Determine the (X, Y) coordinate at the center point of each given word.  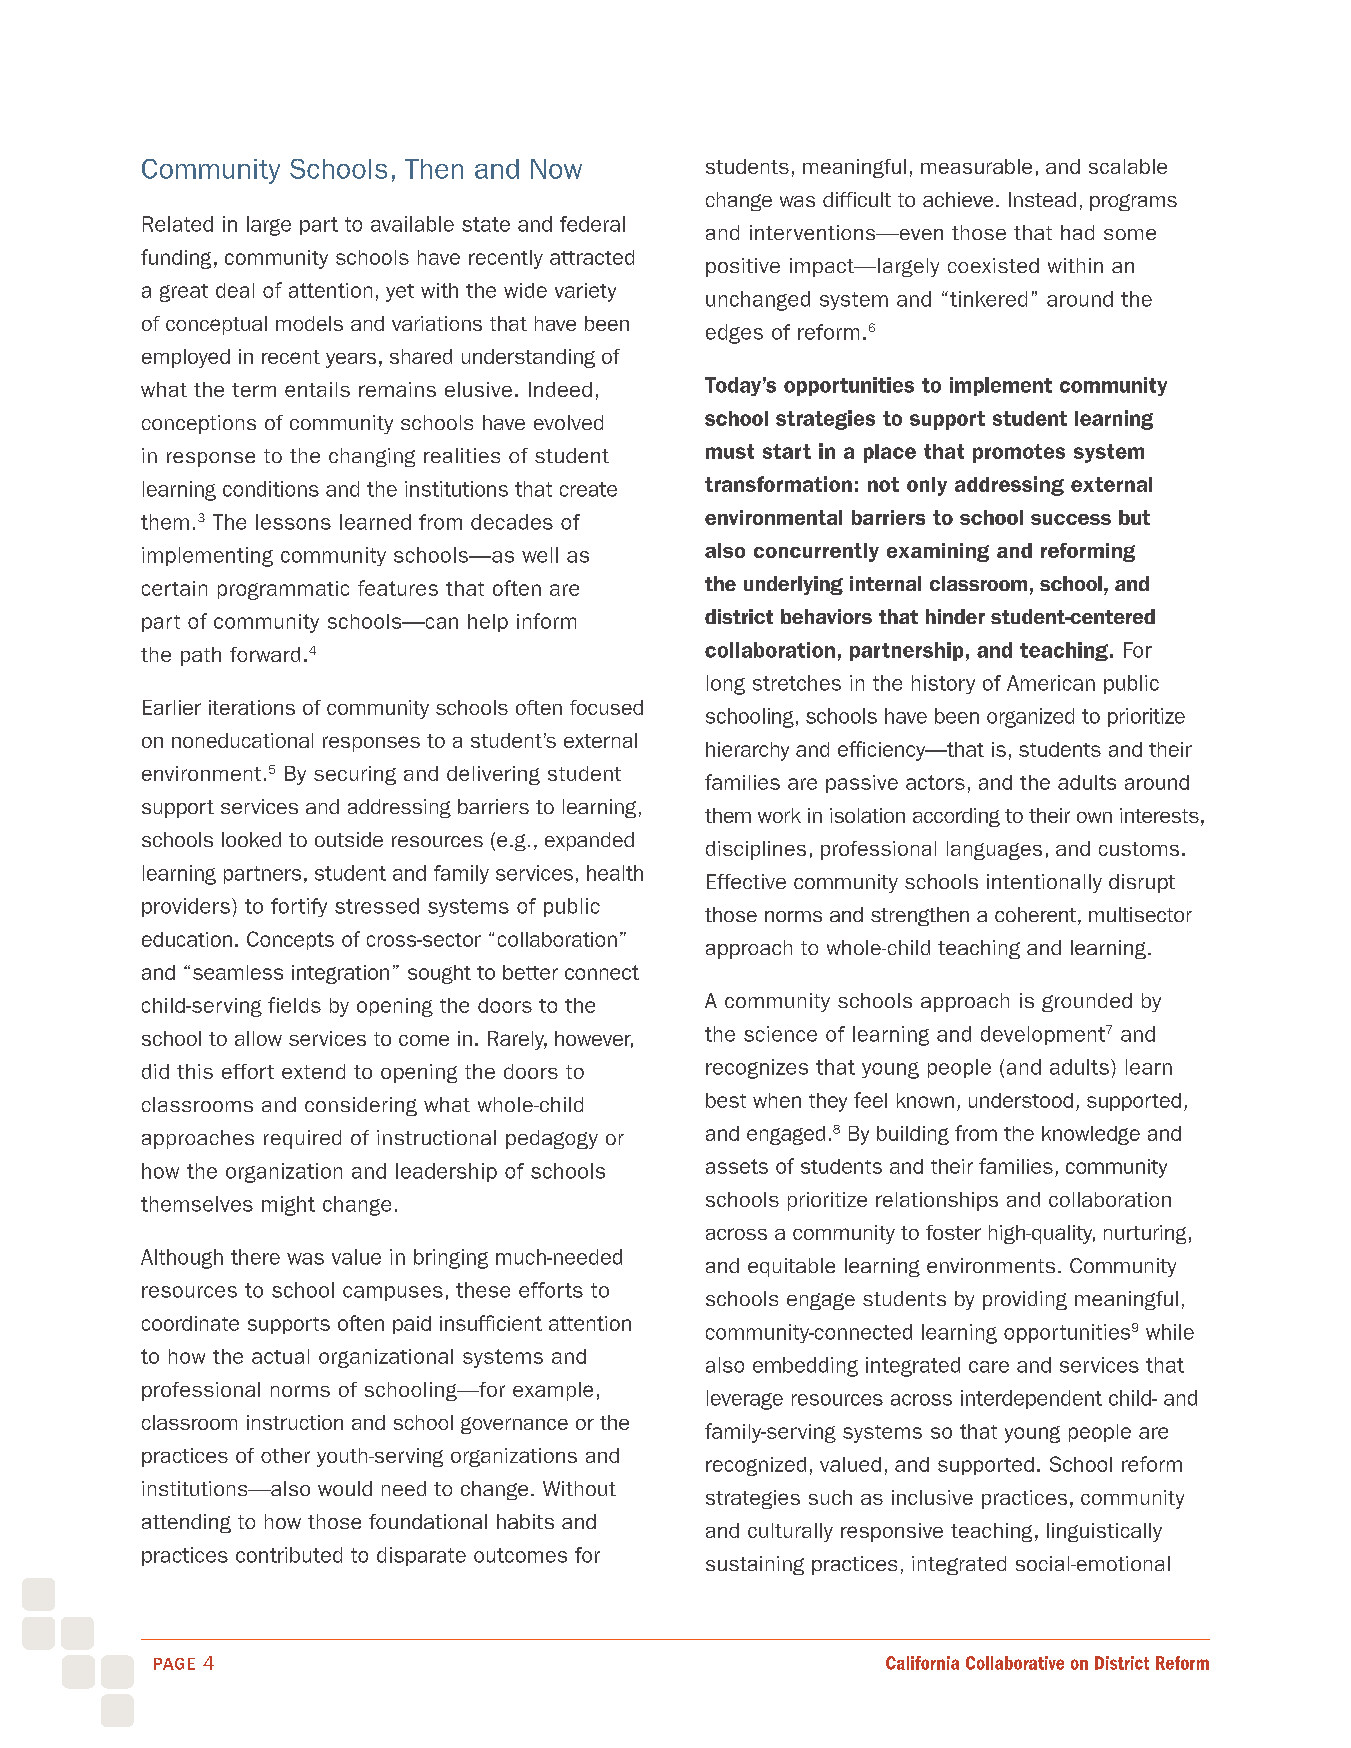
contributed (289, 1555)
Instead (1042, 199)
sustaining (755, 1565)
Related (178, 224)
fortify (299, 907)
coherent (1037, 916)
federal (592, 224)
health (615, 873)
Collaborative (1015, 1663)
